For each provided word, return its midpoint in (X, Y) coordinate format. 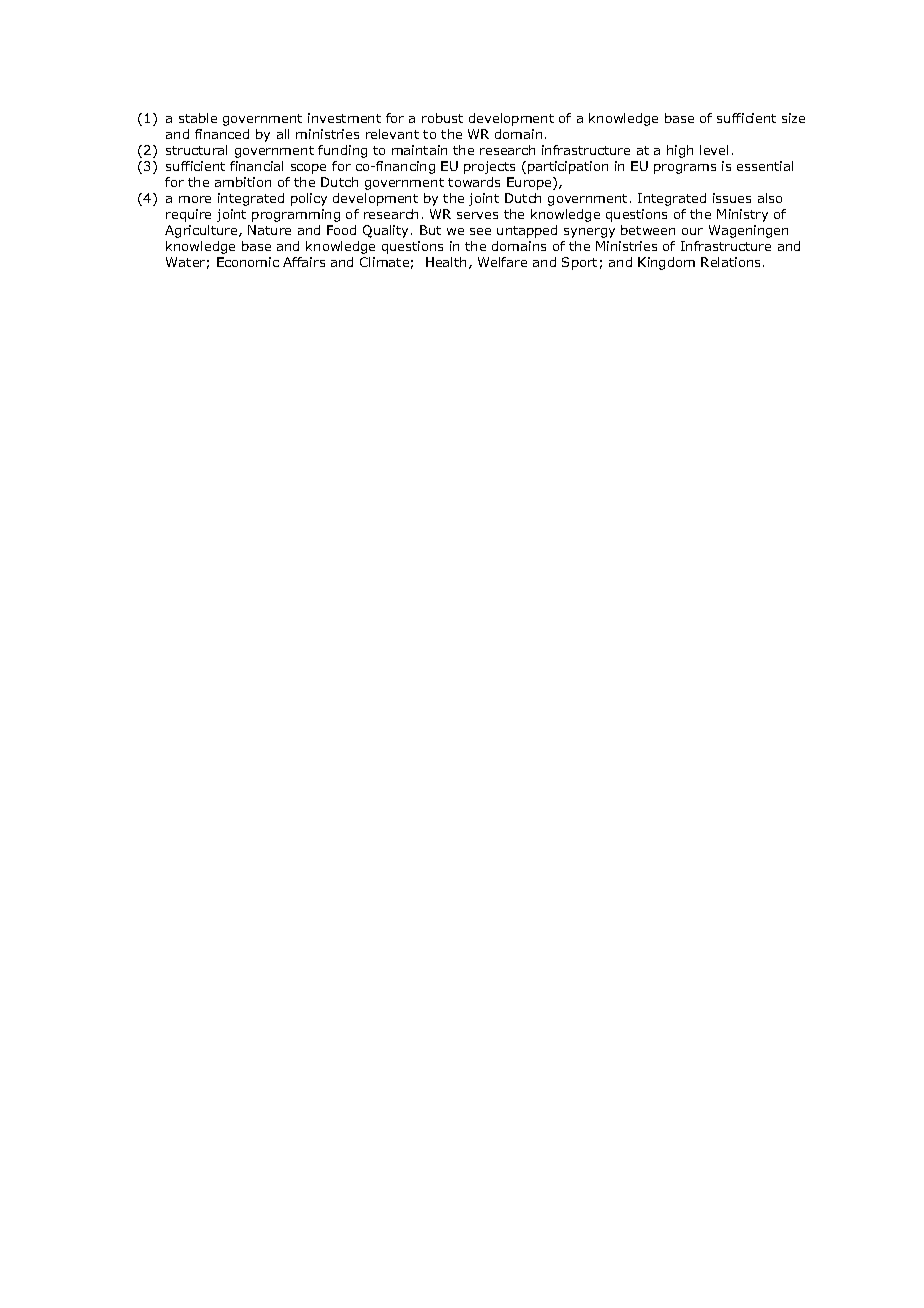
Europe (530, 183)
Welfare (502, 262)
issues (732, 198)
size (793, 118)
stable (198, 118)
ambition (243, 182)
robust (442, 118)
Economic (248, 262)
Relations (730, 262)
